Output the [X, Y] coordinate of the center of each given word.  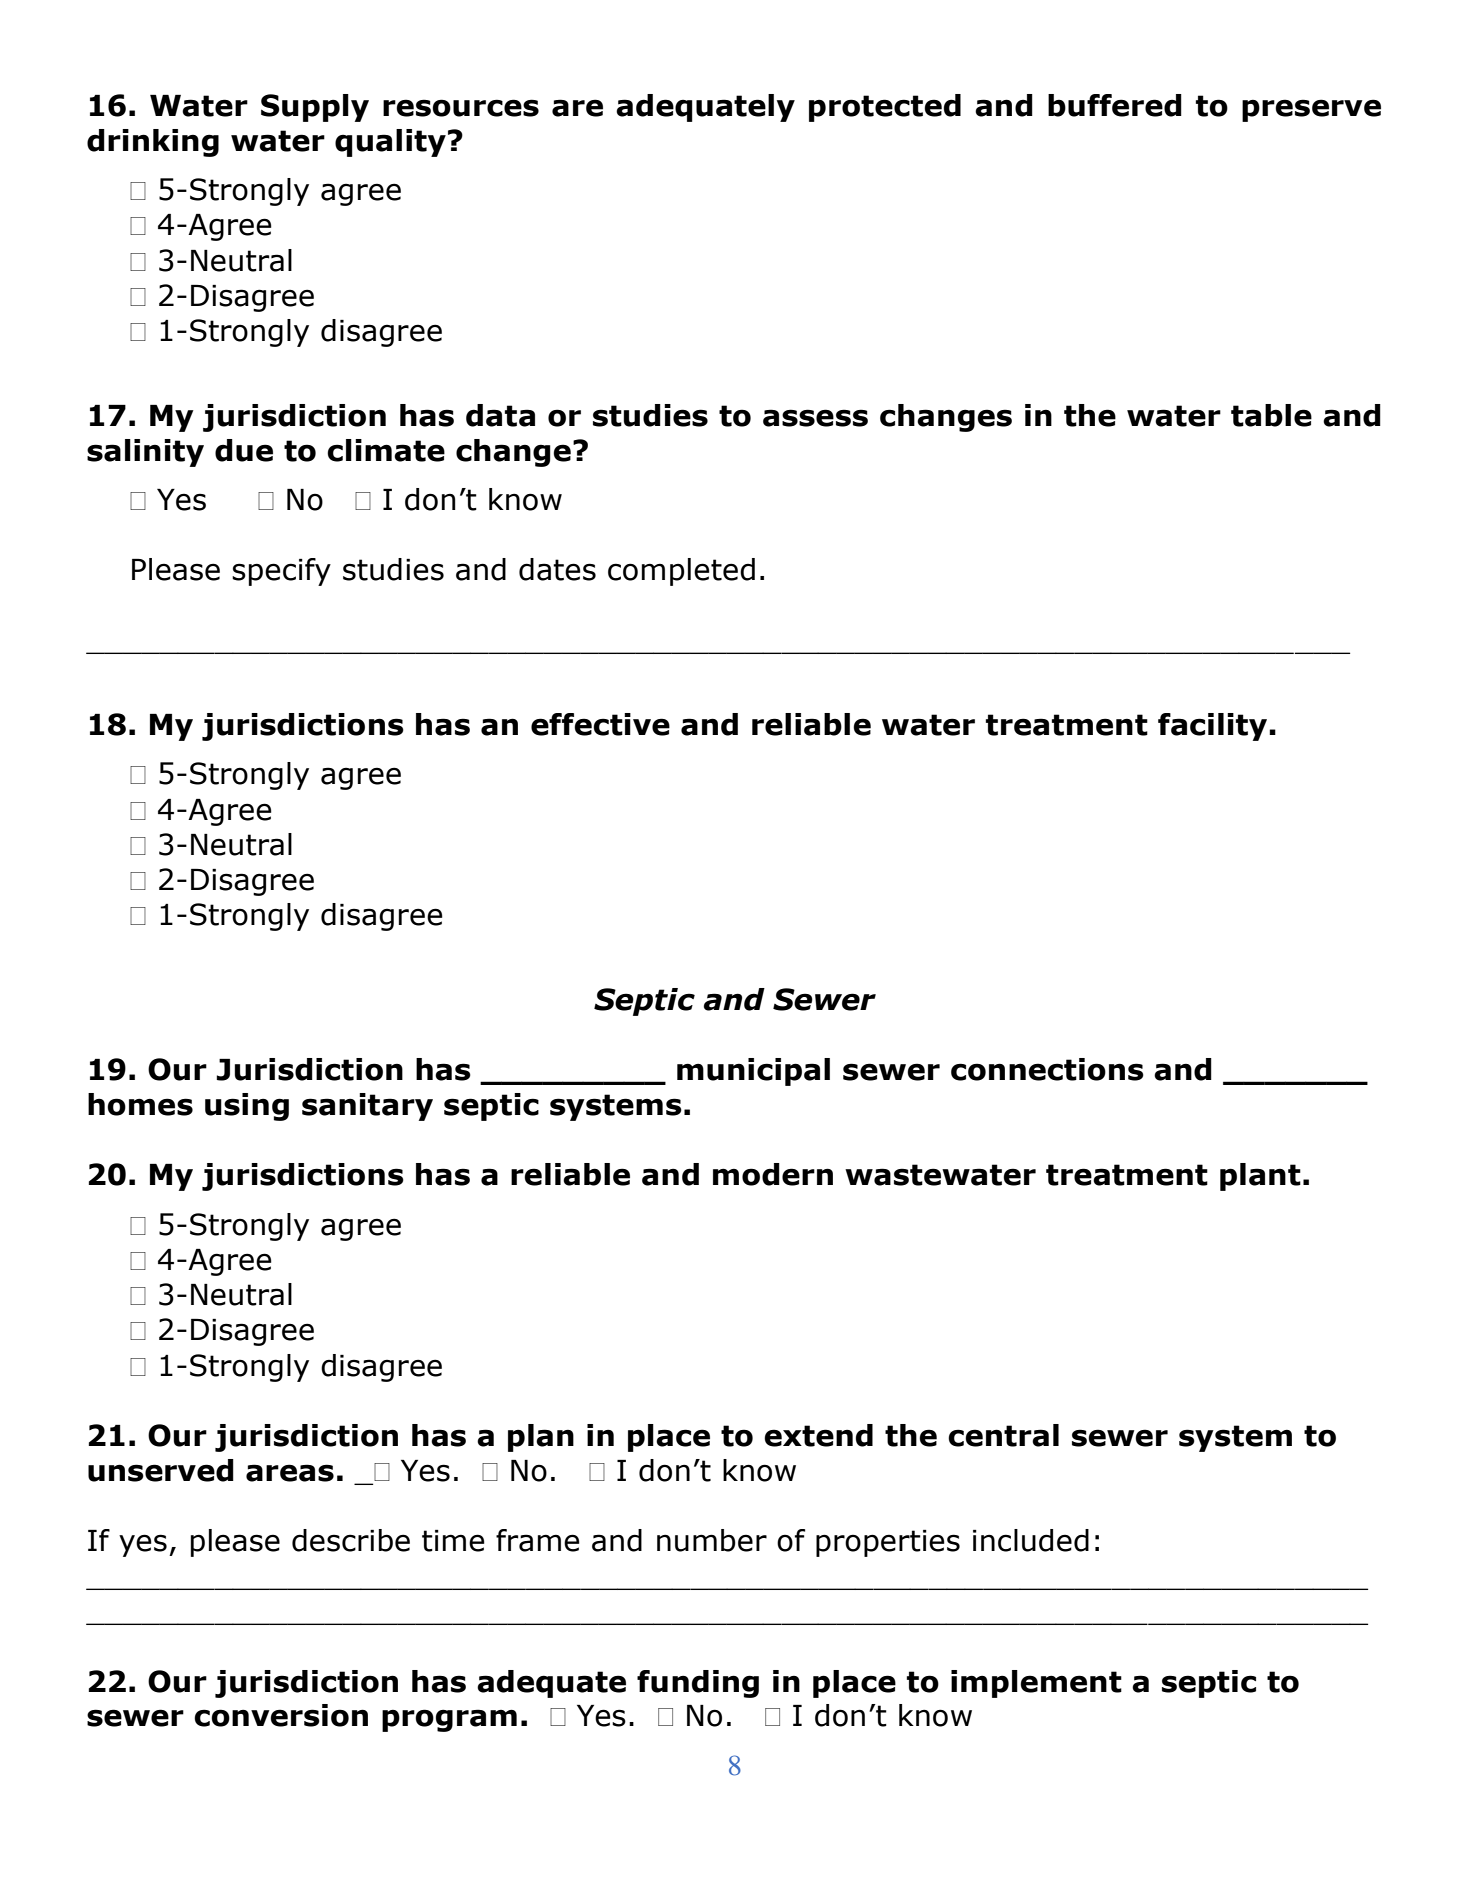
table [1271, 415]
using [247, 1107]
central [1003, 1435]
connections [1047, 1069]
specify [281, 572]
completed [681, 572]
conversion [281, 1715]
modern [773, 1174]
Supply [315, 108]
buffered [1115, 105]
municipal [753, 1072]
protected [885, 108]
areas [290, 1473]
